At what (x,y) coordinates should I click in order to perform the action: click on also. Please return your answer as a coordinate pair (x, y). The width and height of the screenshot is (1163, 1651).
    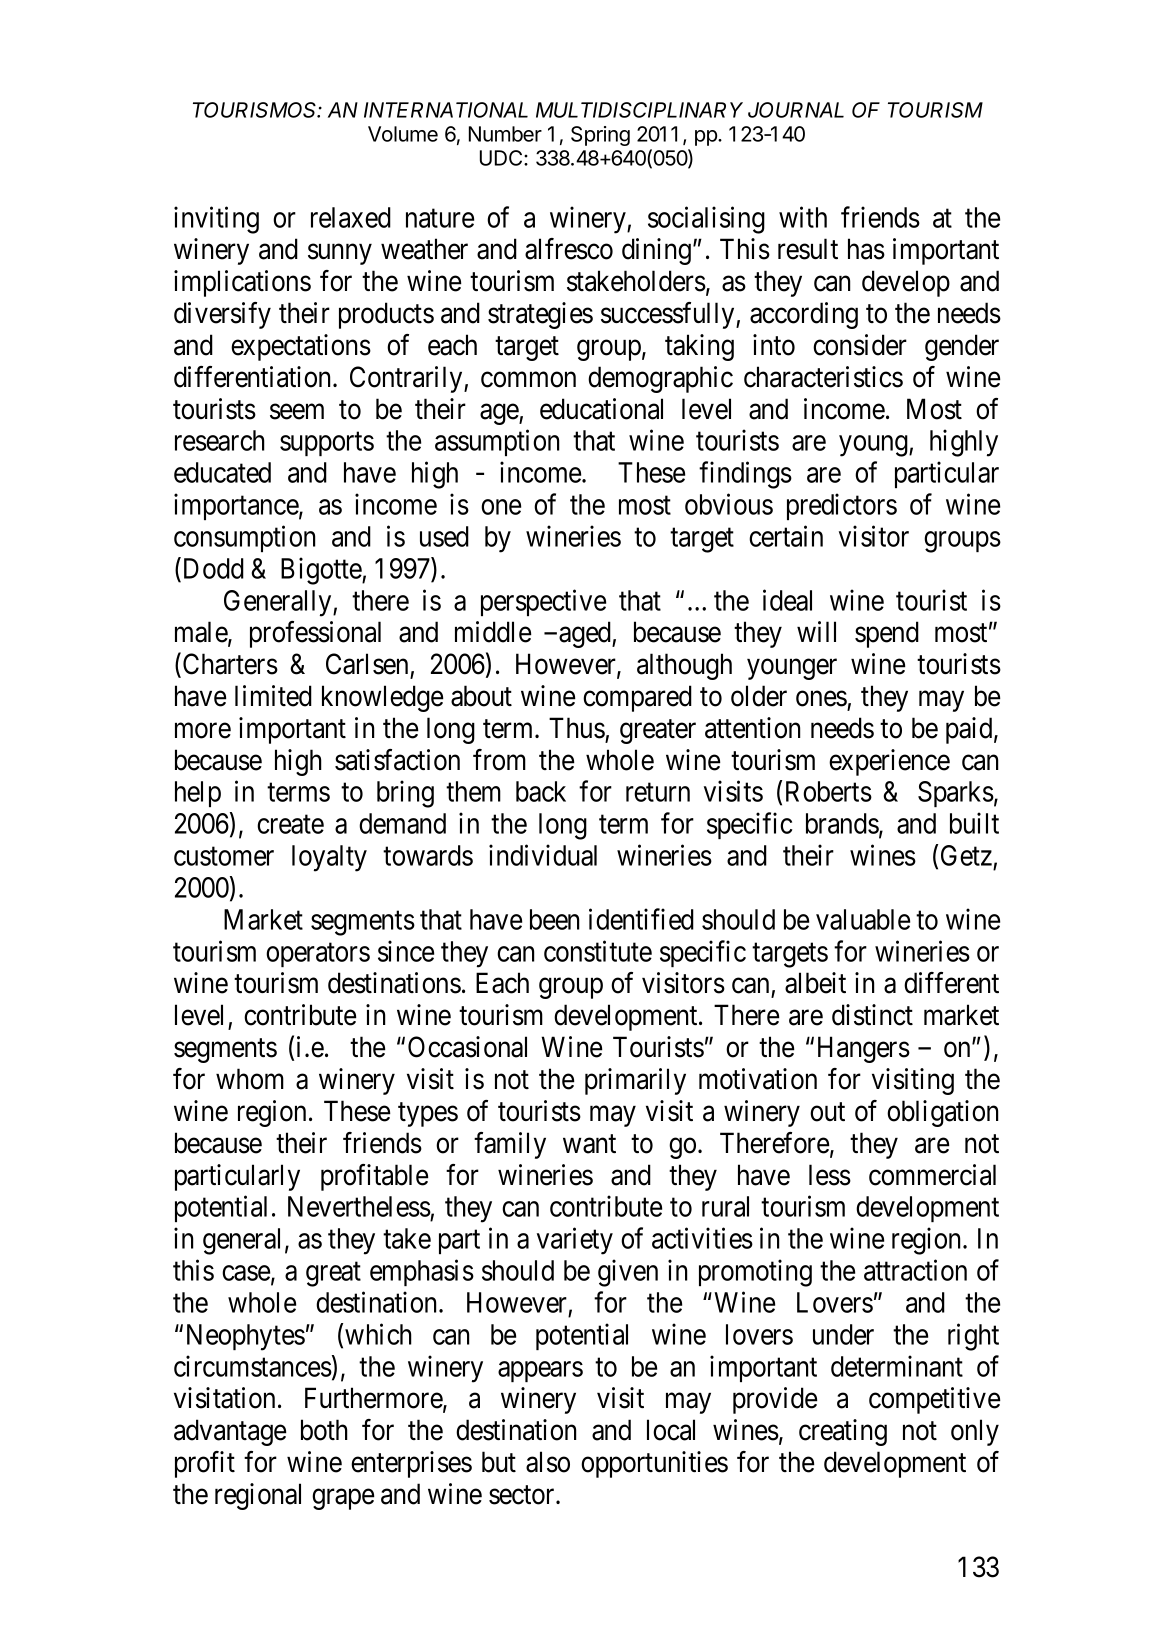
    Looking at the image, I should click on (548, 1462).
